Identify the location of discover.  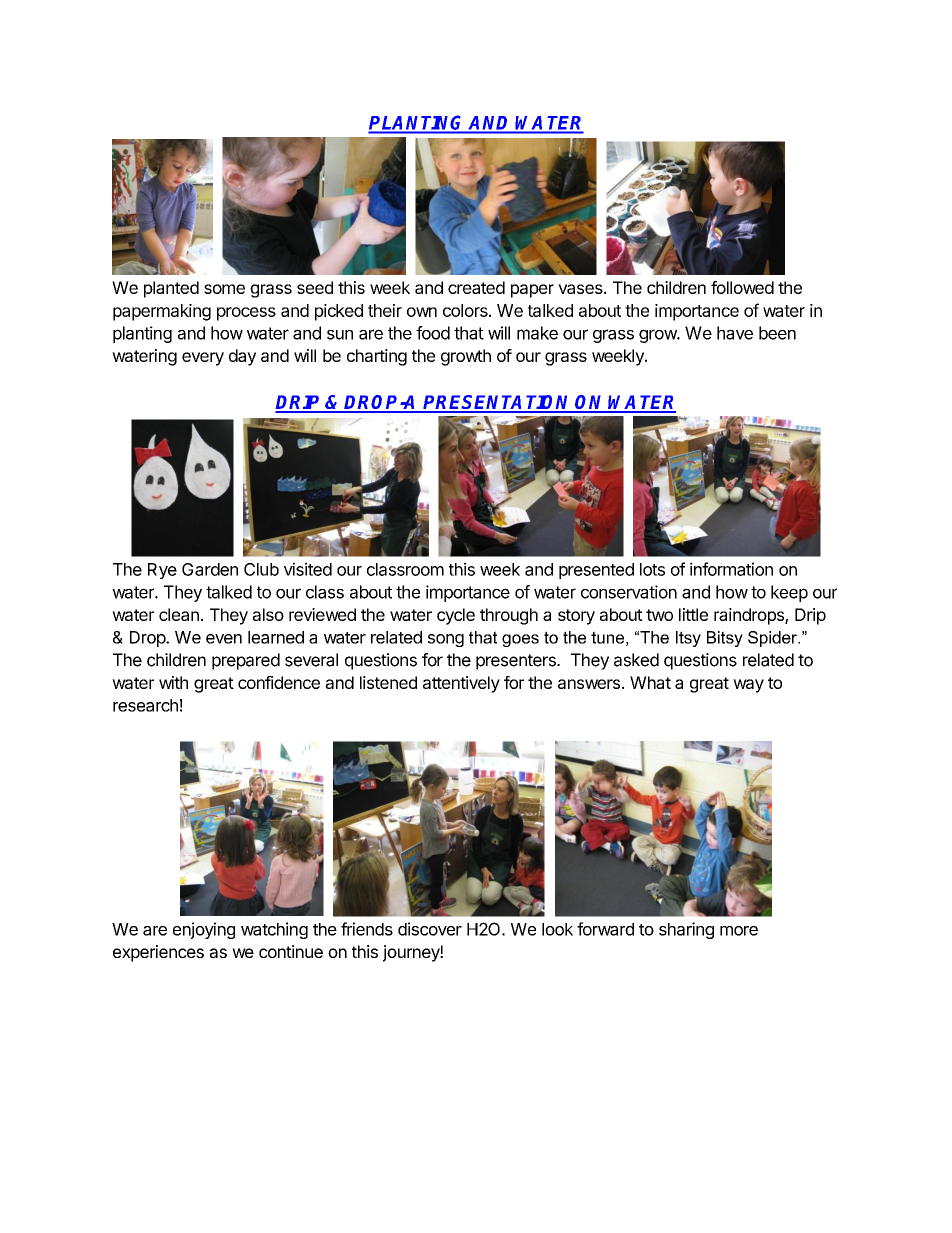
(430, 929).
